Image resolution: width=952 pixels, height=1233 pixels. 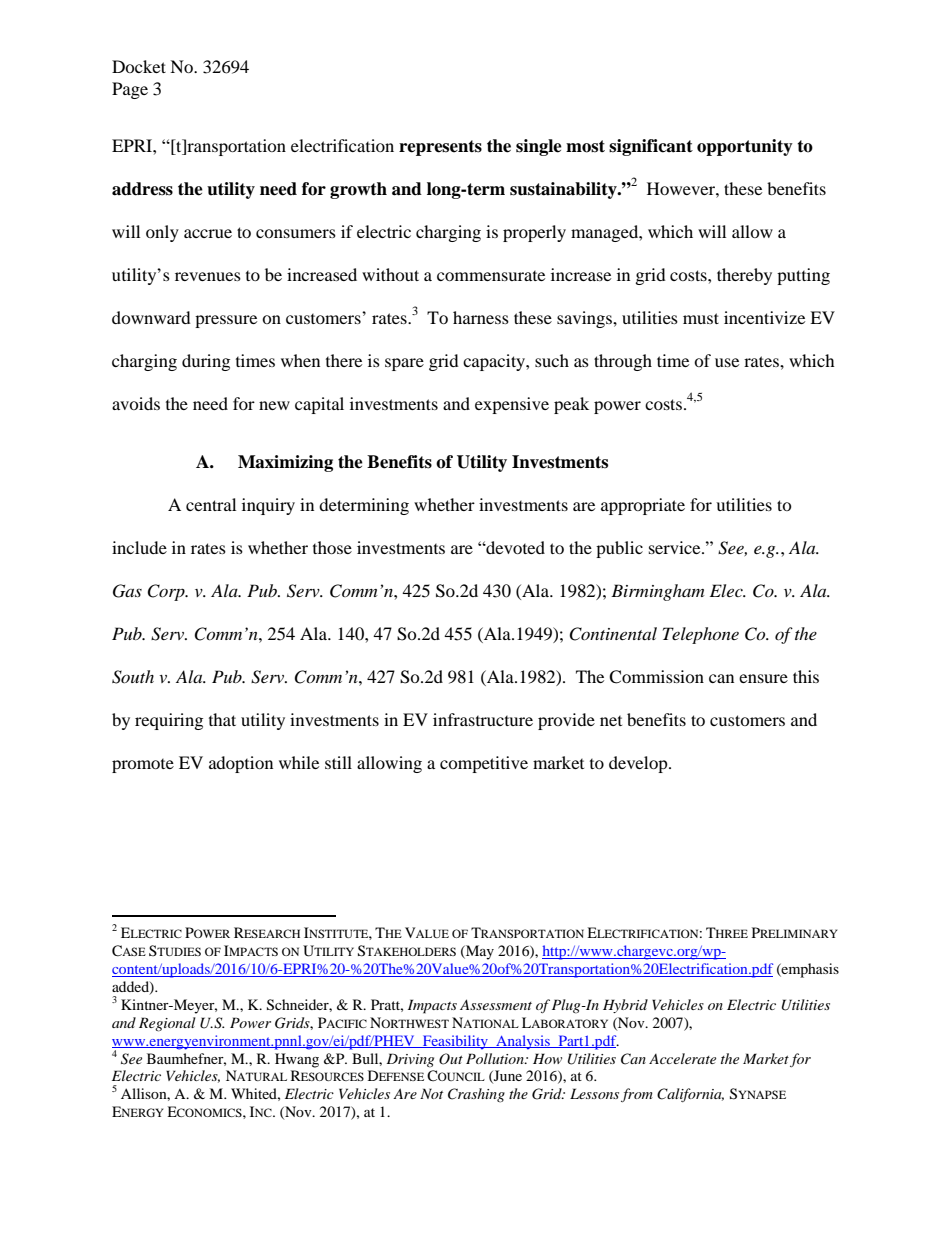 What do you see at coordinates (657, 592) in the screenshot?
I see `Birmingham` at bounding box center [657, 592].
